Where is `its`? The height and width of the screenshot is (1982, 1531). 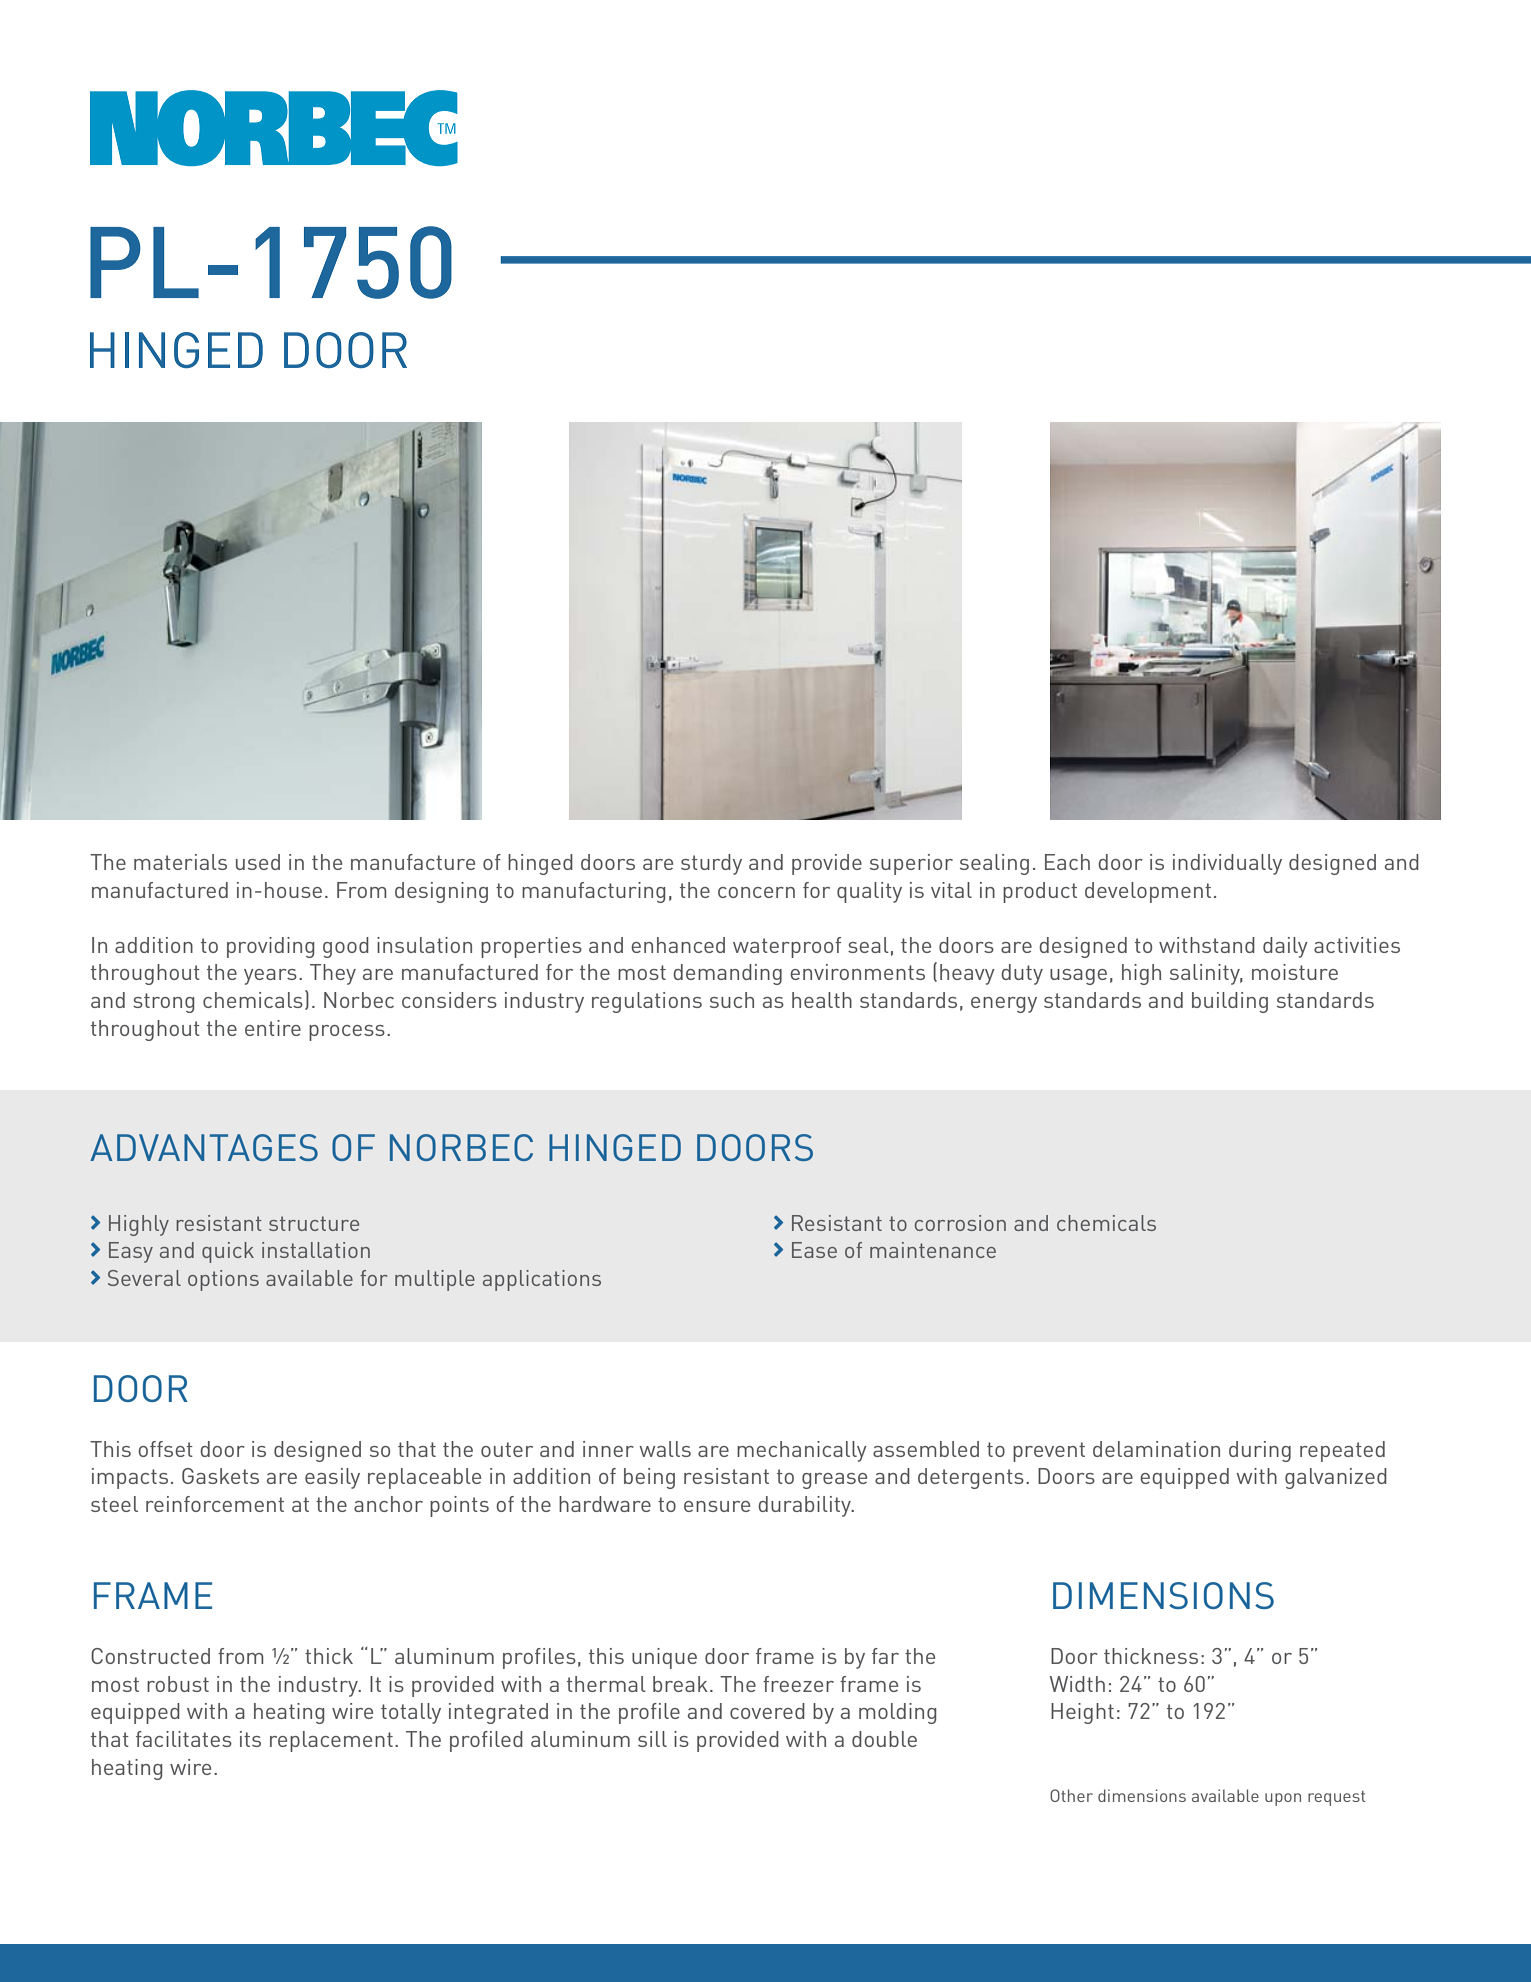
its is located at coordinates (250, 1739).
